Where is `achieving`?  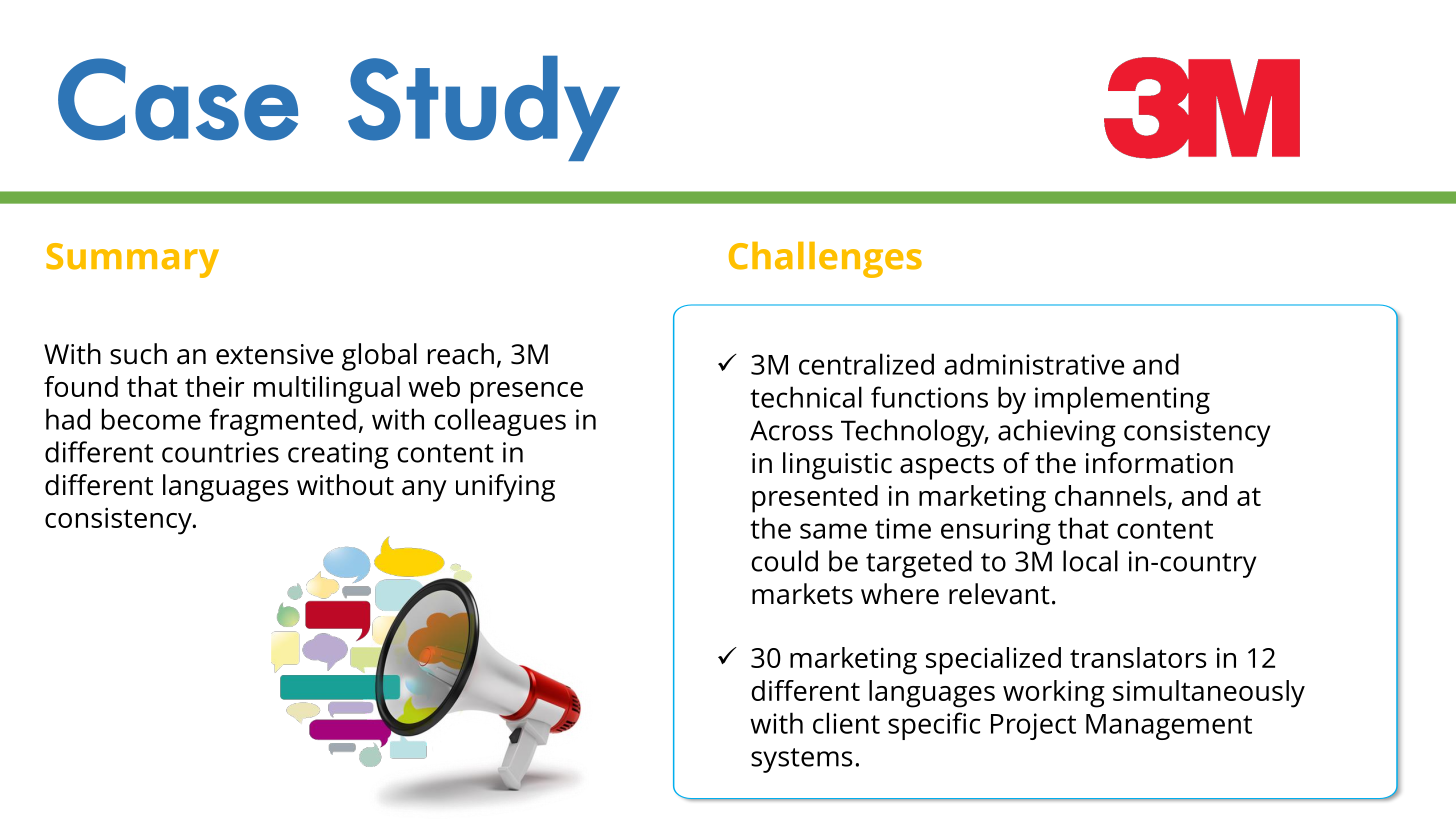 achieving is located at coordinates (1057, 433).
